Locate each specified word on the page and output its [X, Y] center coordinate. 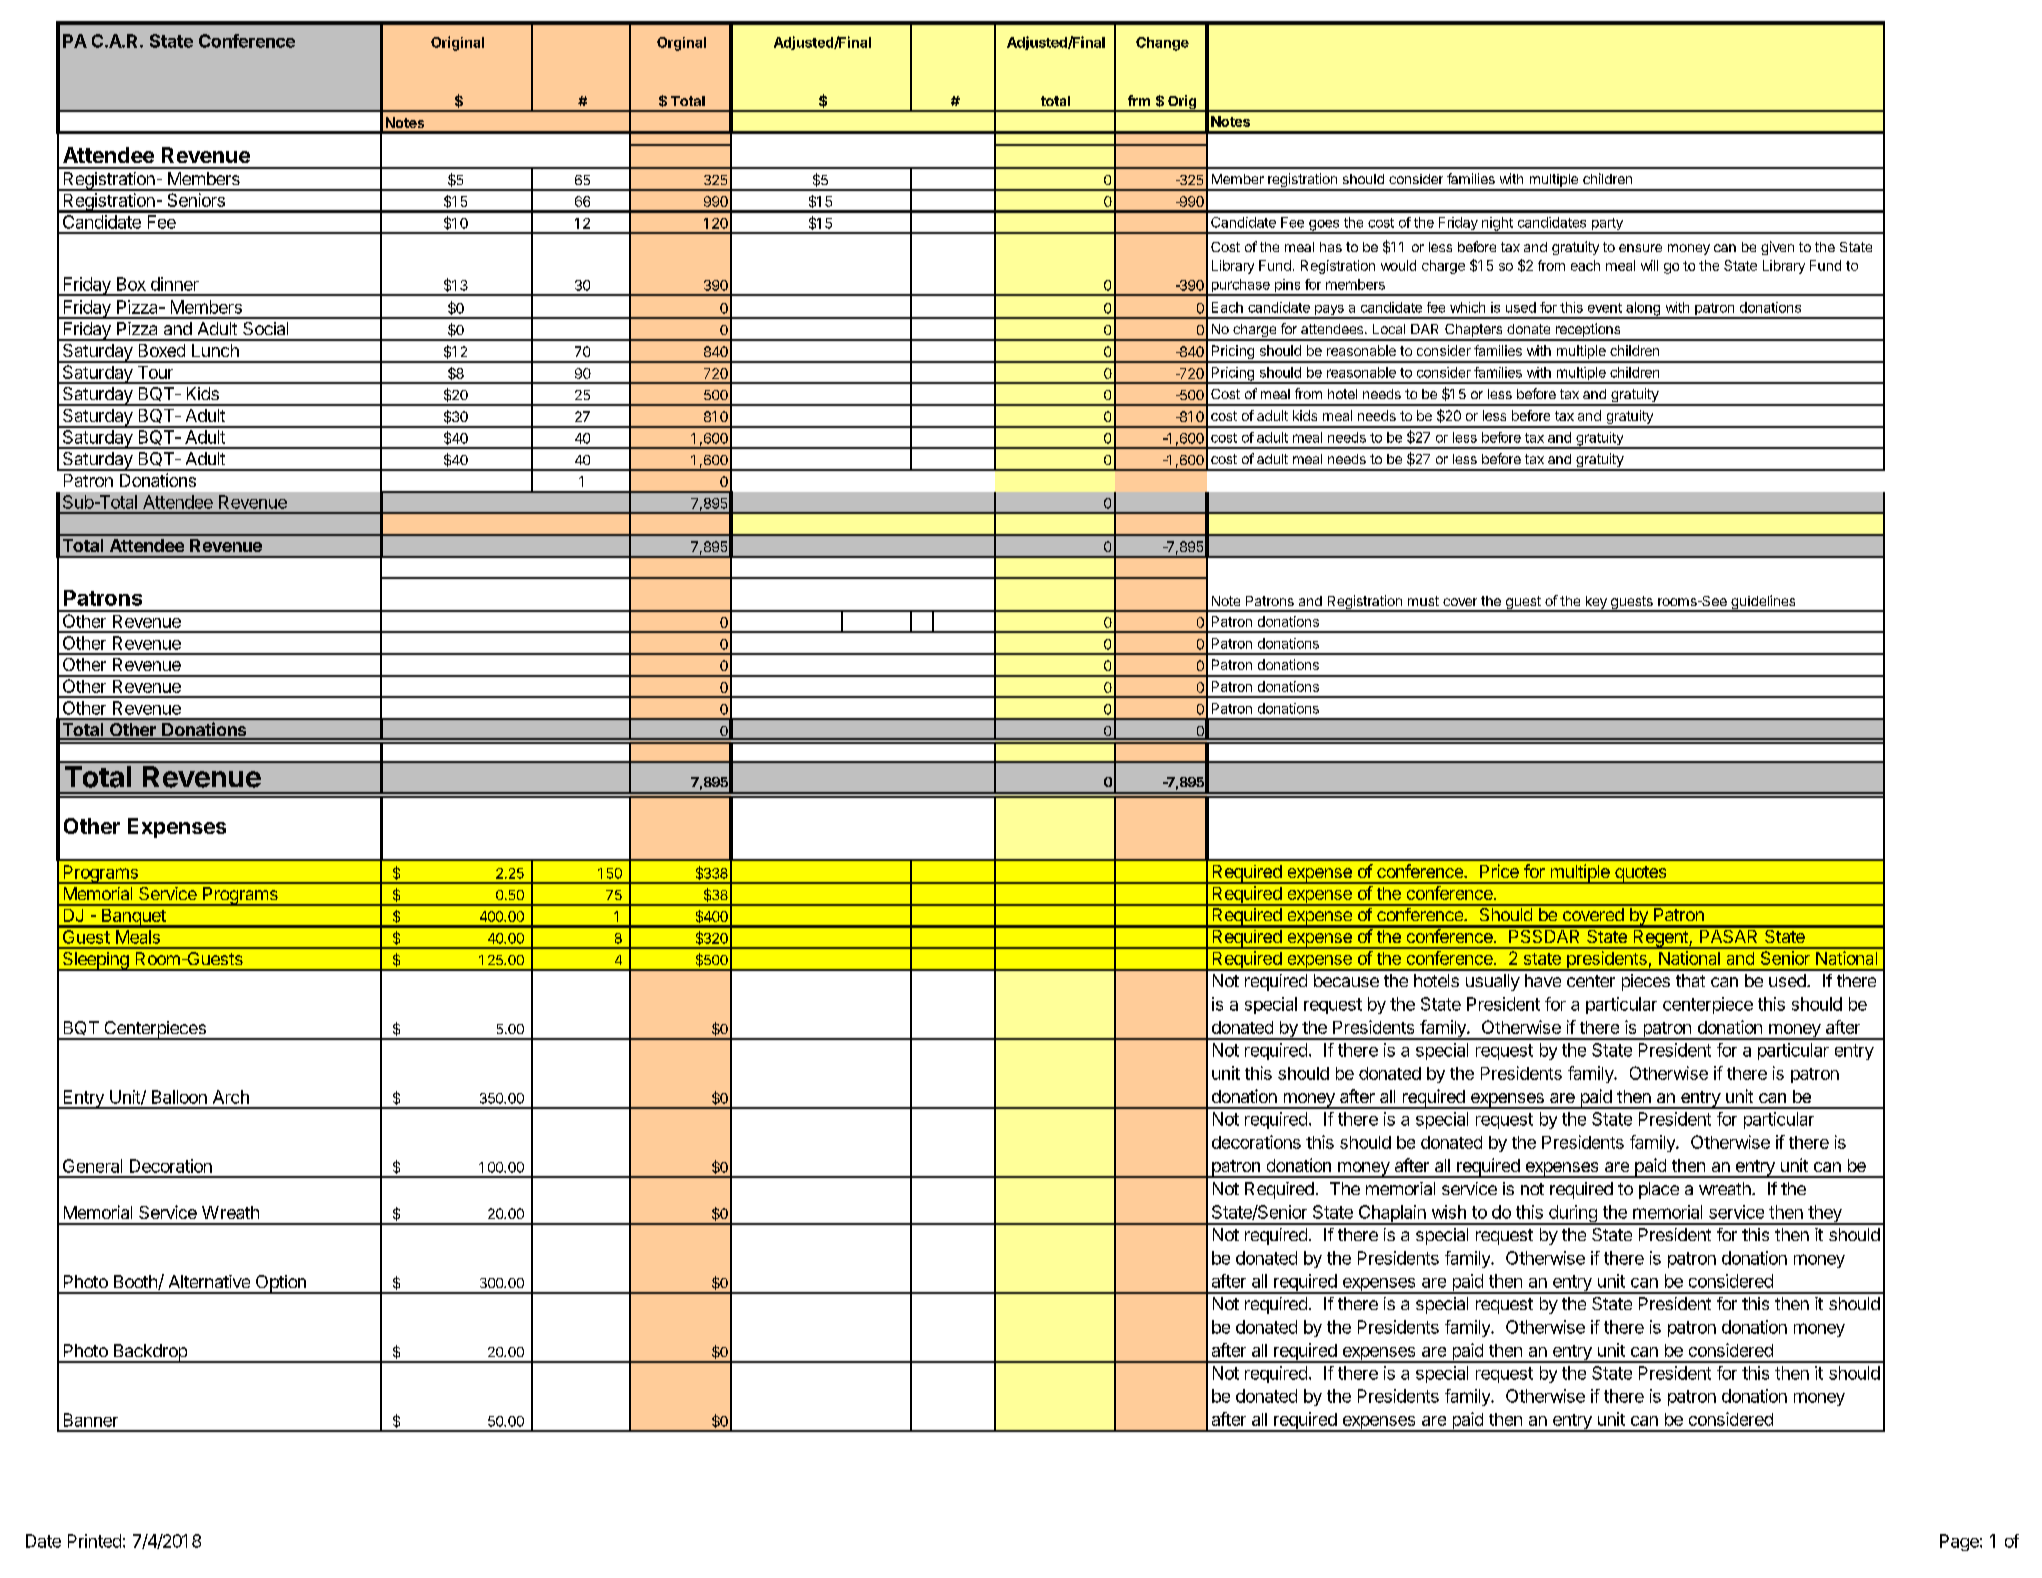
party [1607, 225]
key [1596, 604]
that [1690, 980]
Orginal [681, 44]
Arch [231, 1097]
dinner [175, 284]
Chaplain [1391, 1215]
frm [1139, 100]
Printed [94, 1541]
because [1346, 980]
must [1423, 601]
